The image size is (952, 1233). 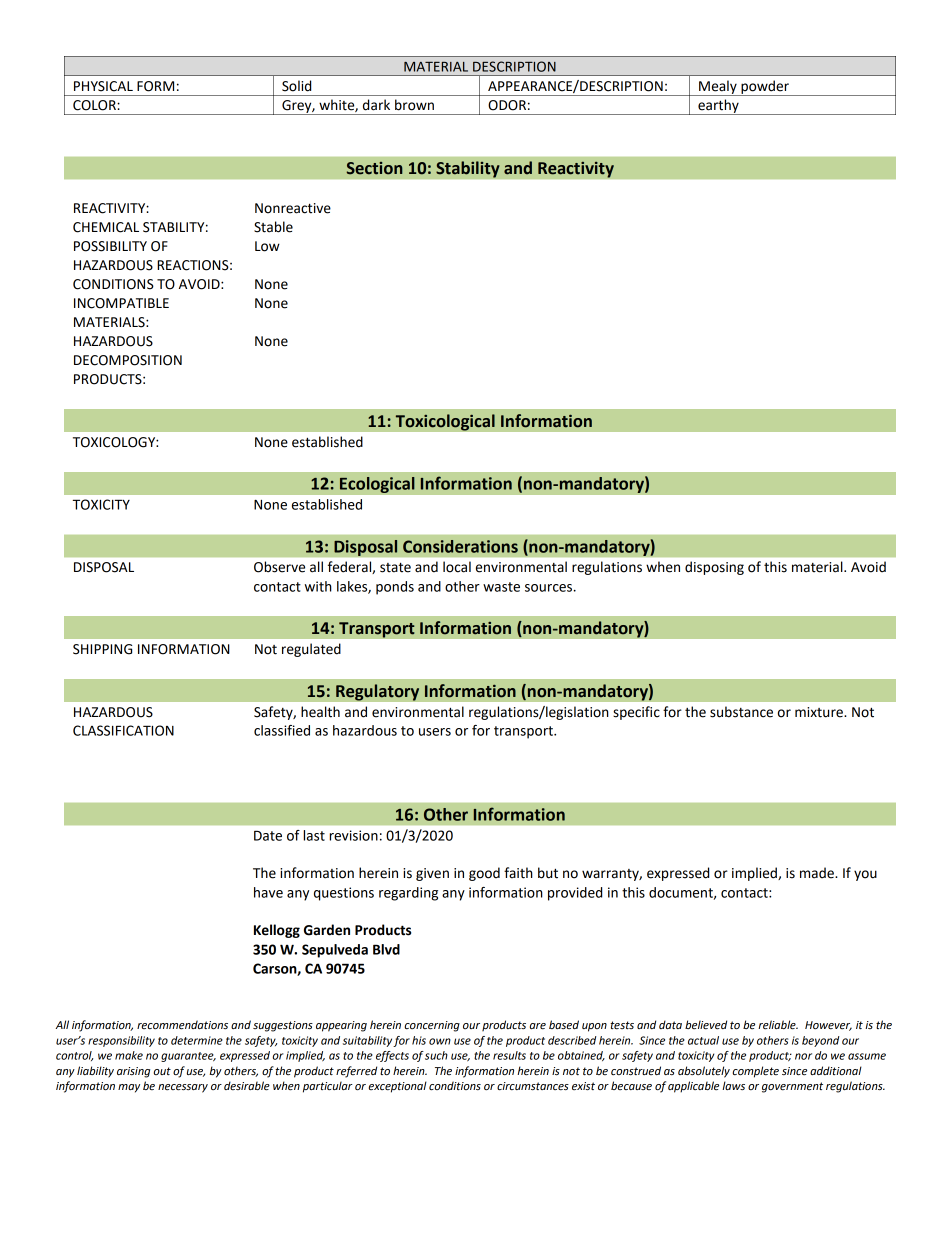 What do you see at coordinates (741, 712) in the screenshot?
I see `substance` at bounding box center [741, 712].
